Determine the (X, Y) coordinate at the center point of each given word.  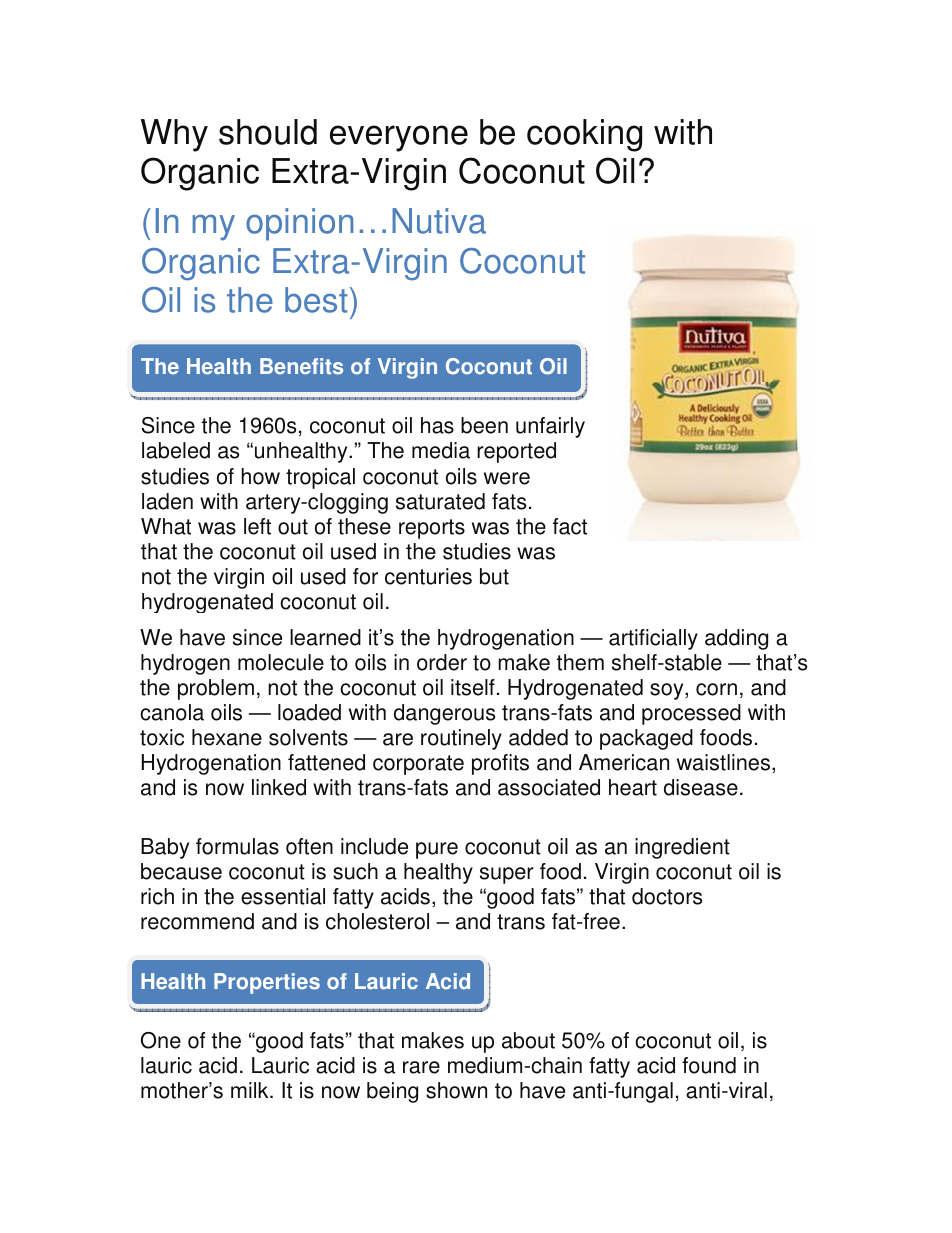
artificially (653, 639)
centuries (428, 576)
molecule (281, 662)
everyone (399, 138)
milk (251, 1090)
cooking (584, 135)
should (268, 132)
